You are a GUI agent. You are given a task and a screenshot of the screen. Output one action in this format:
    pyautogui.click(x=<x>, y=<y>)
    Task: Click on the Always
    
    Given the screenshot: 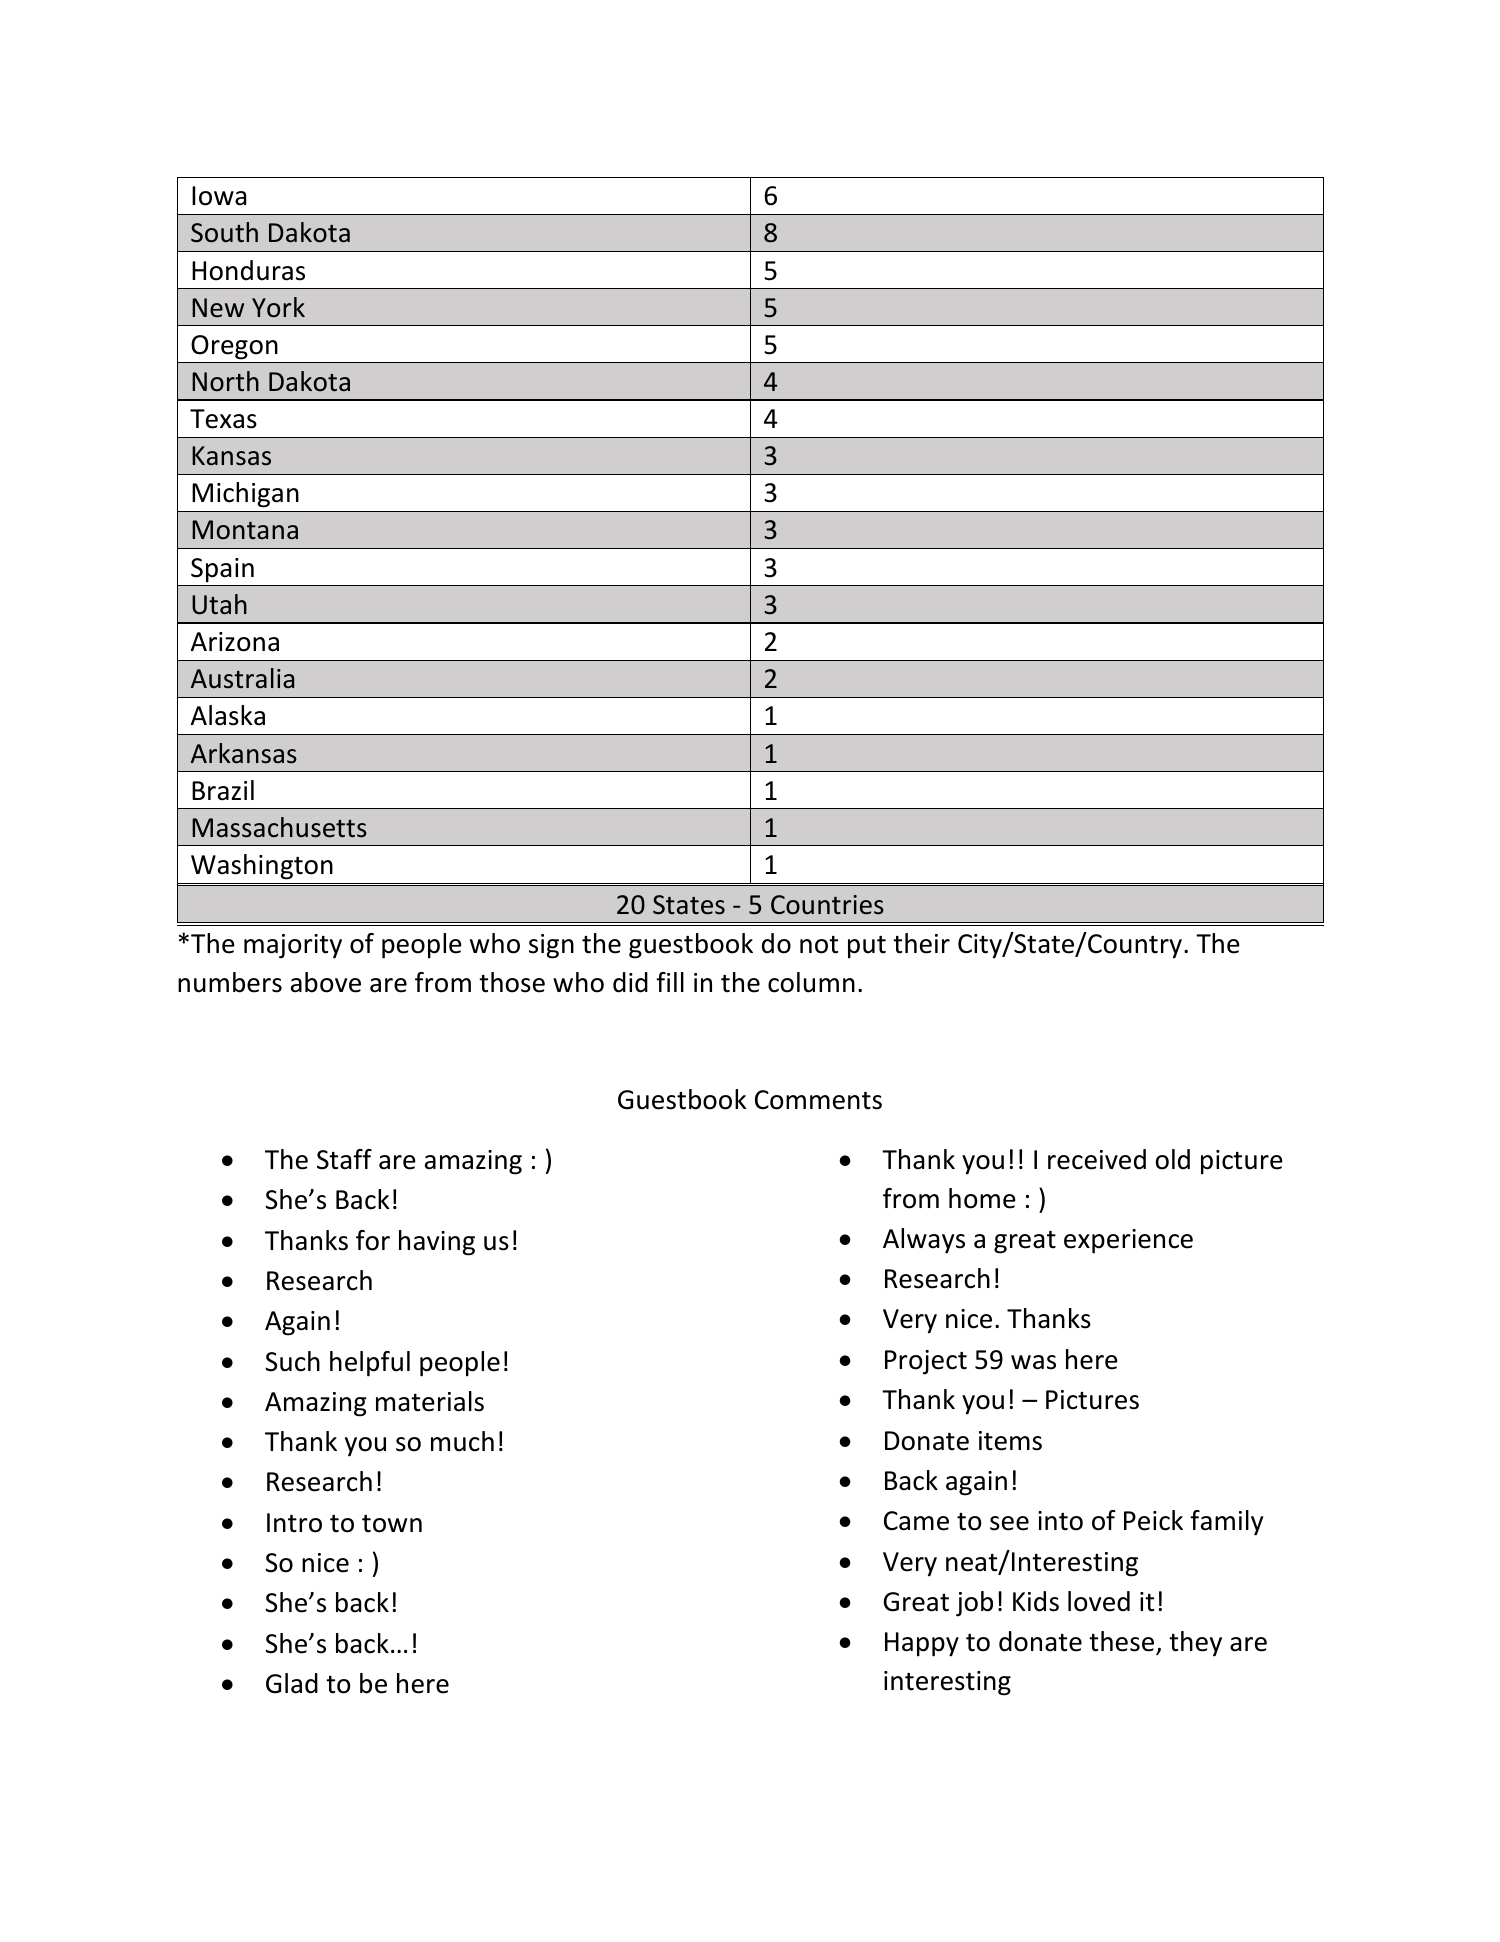 What is the action you would take?
    pyautogui.click(x=924, y=1241)
